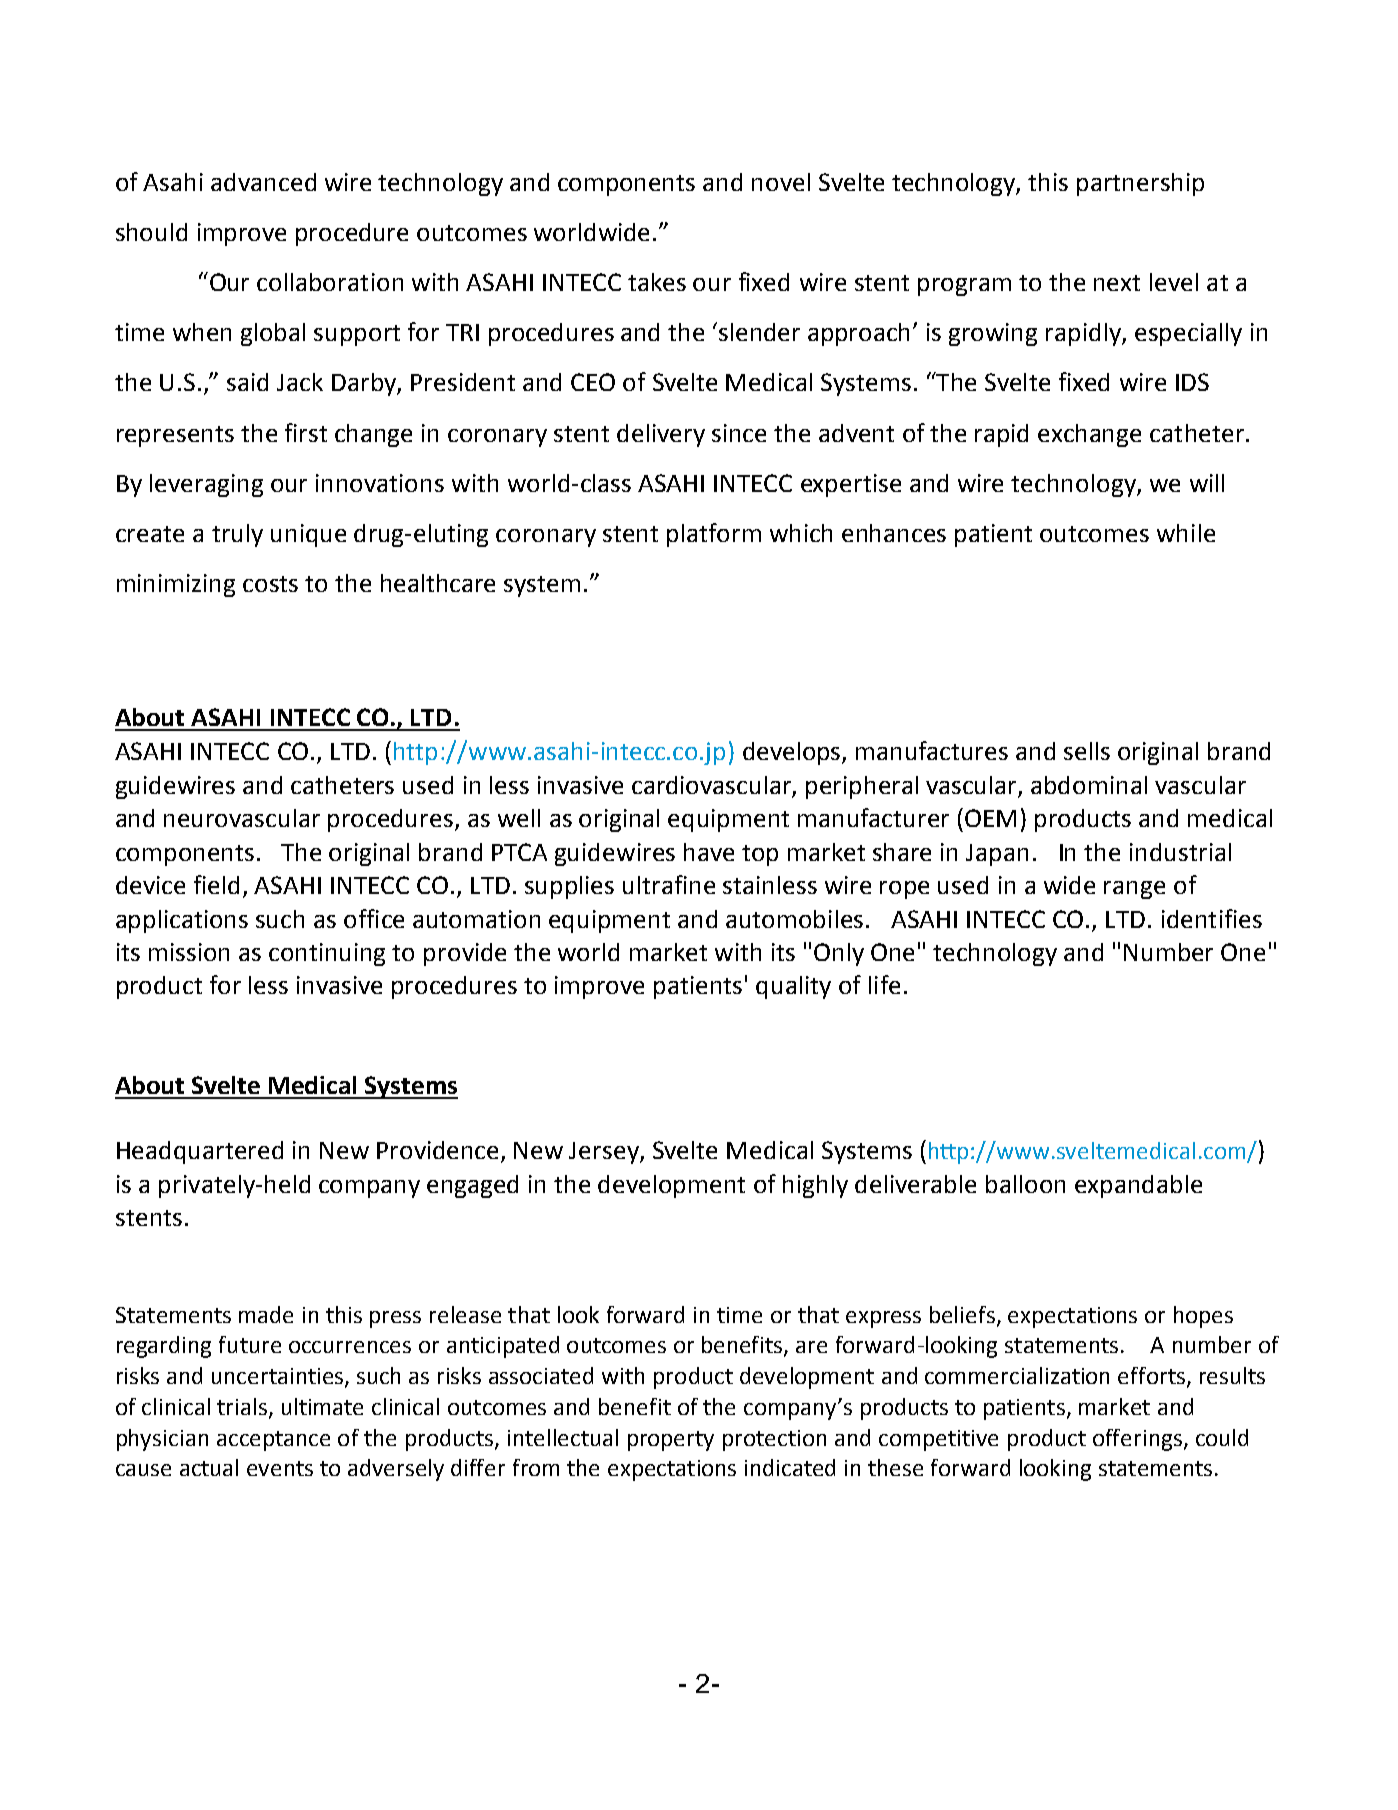  What do you see at coordinates (306, 432) in the page?
I see `first` at bounding box center [306, 432].
